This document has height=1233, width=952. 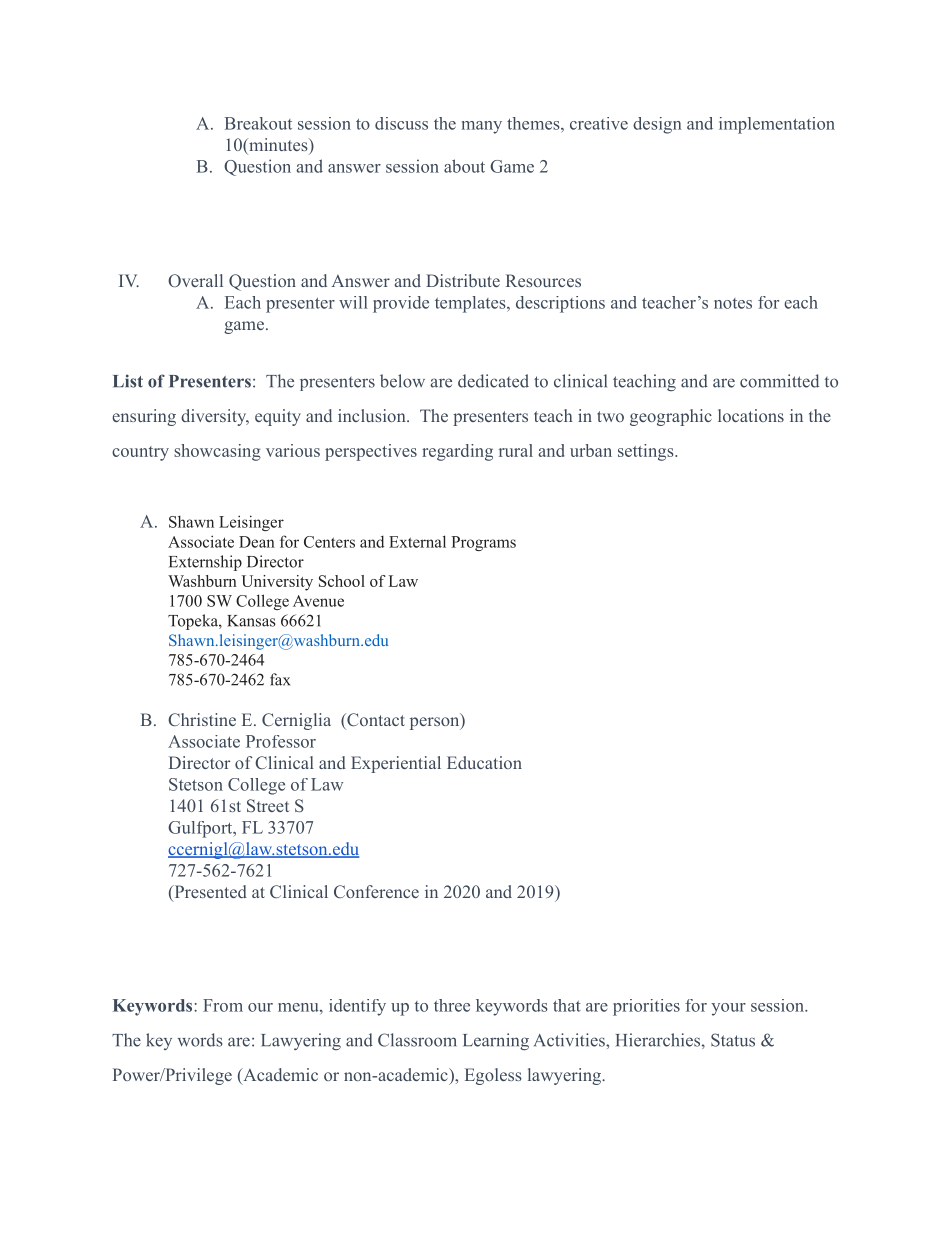 I want to click on From, so click(x=223, y=1005).
